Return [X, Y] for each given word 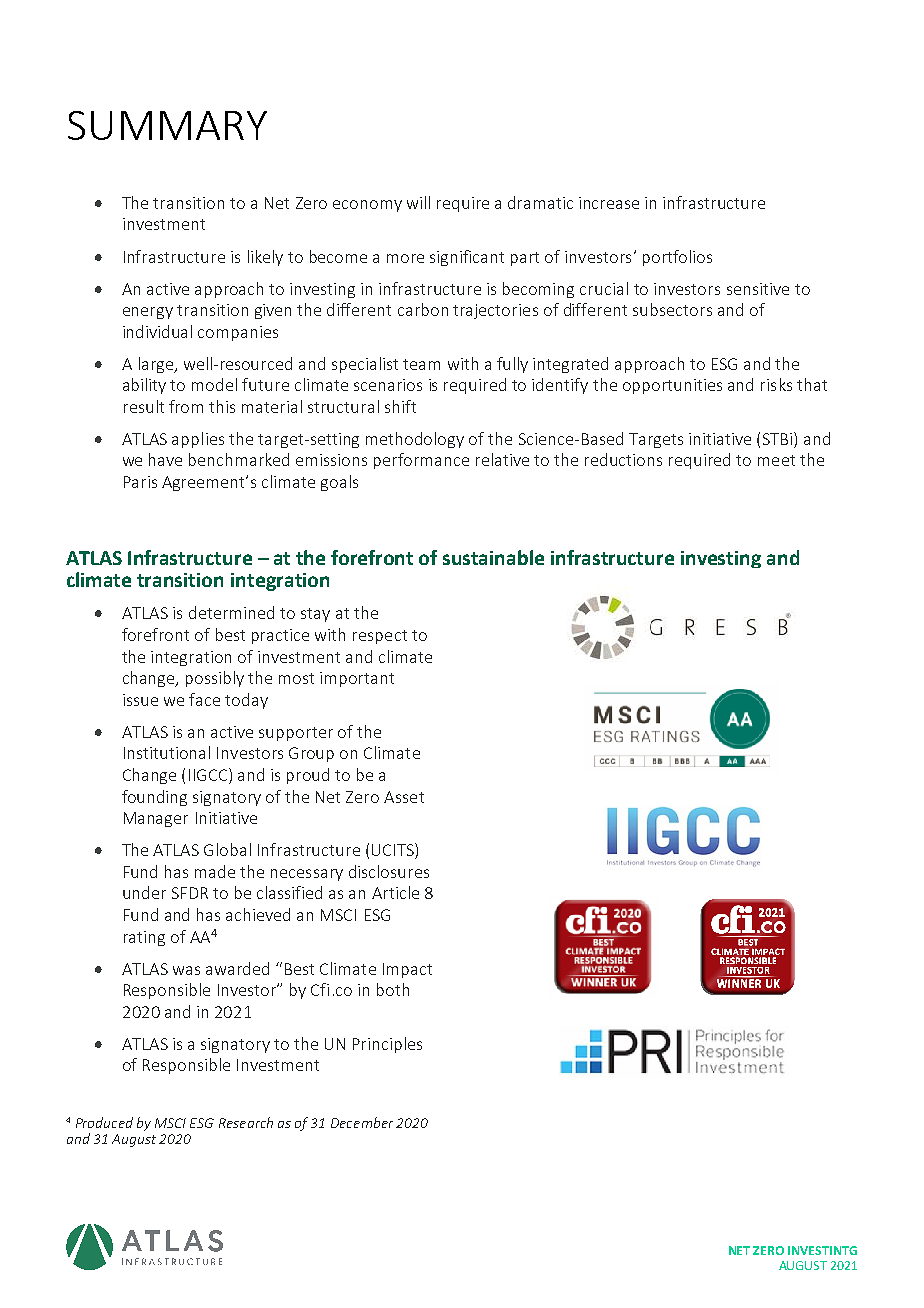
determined [231, 612]
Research [246, 1122]
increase [609, 203]
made [215, 871]
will [418, 202]
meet [776, 460]
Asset [404, 797]
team [421, 364]
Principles [387, 1045]
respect [380, 637]
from [186, 406]
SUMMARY [167, 125]
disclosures [389, 871]
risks [776, 384]
